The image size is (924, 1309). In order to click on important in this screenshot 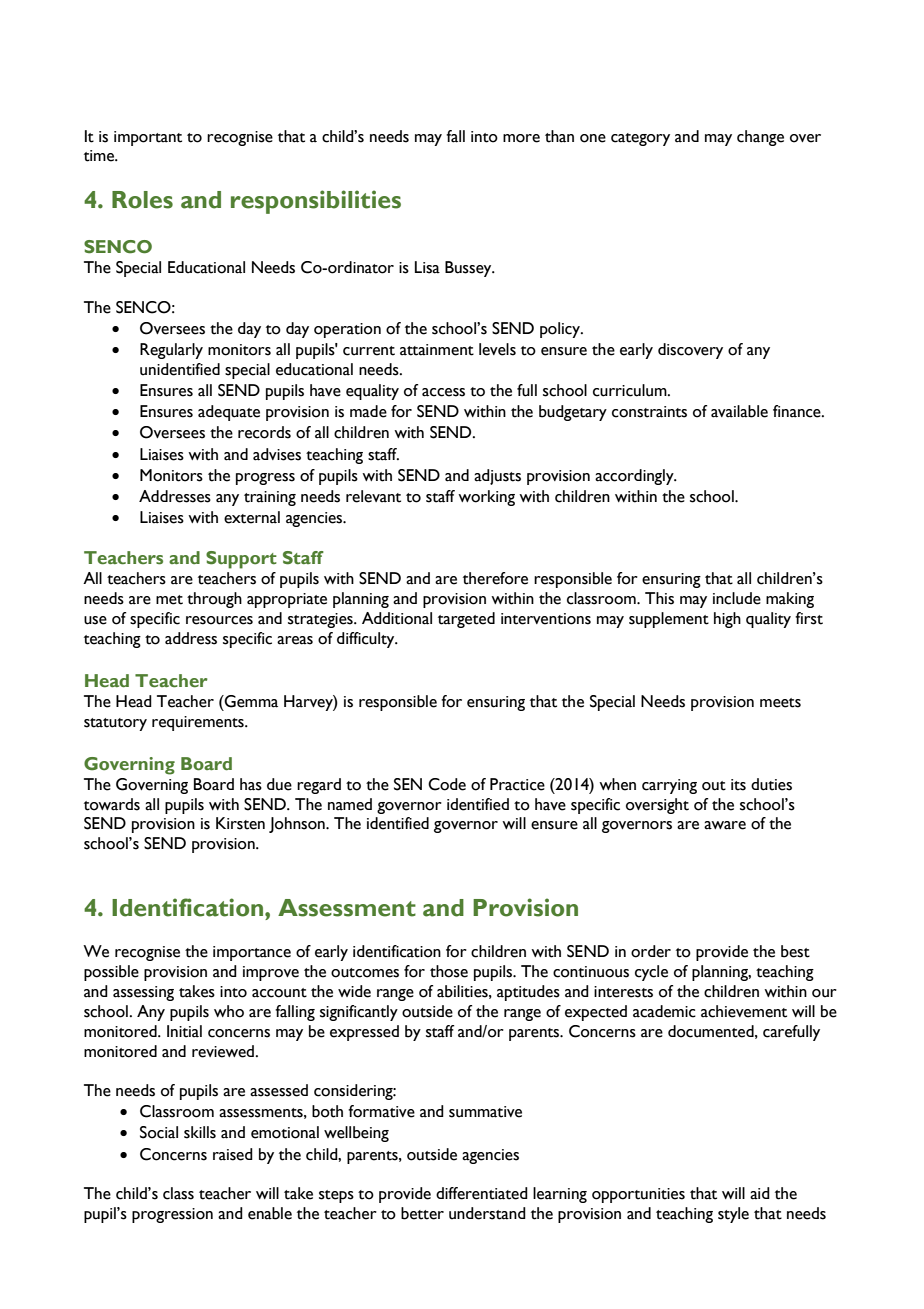, I will do `click(148, 138)`.
